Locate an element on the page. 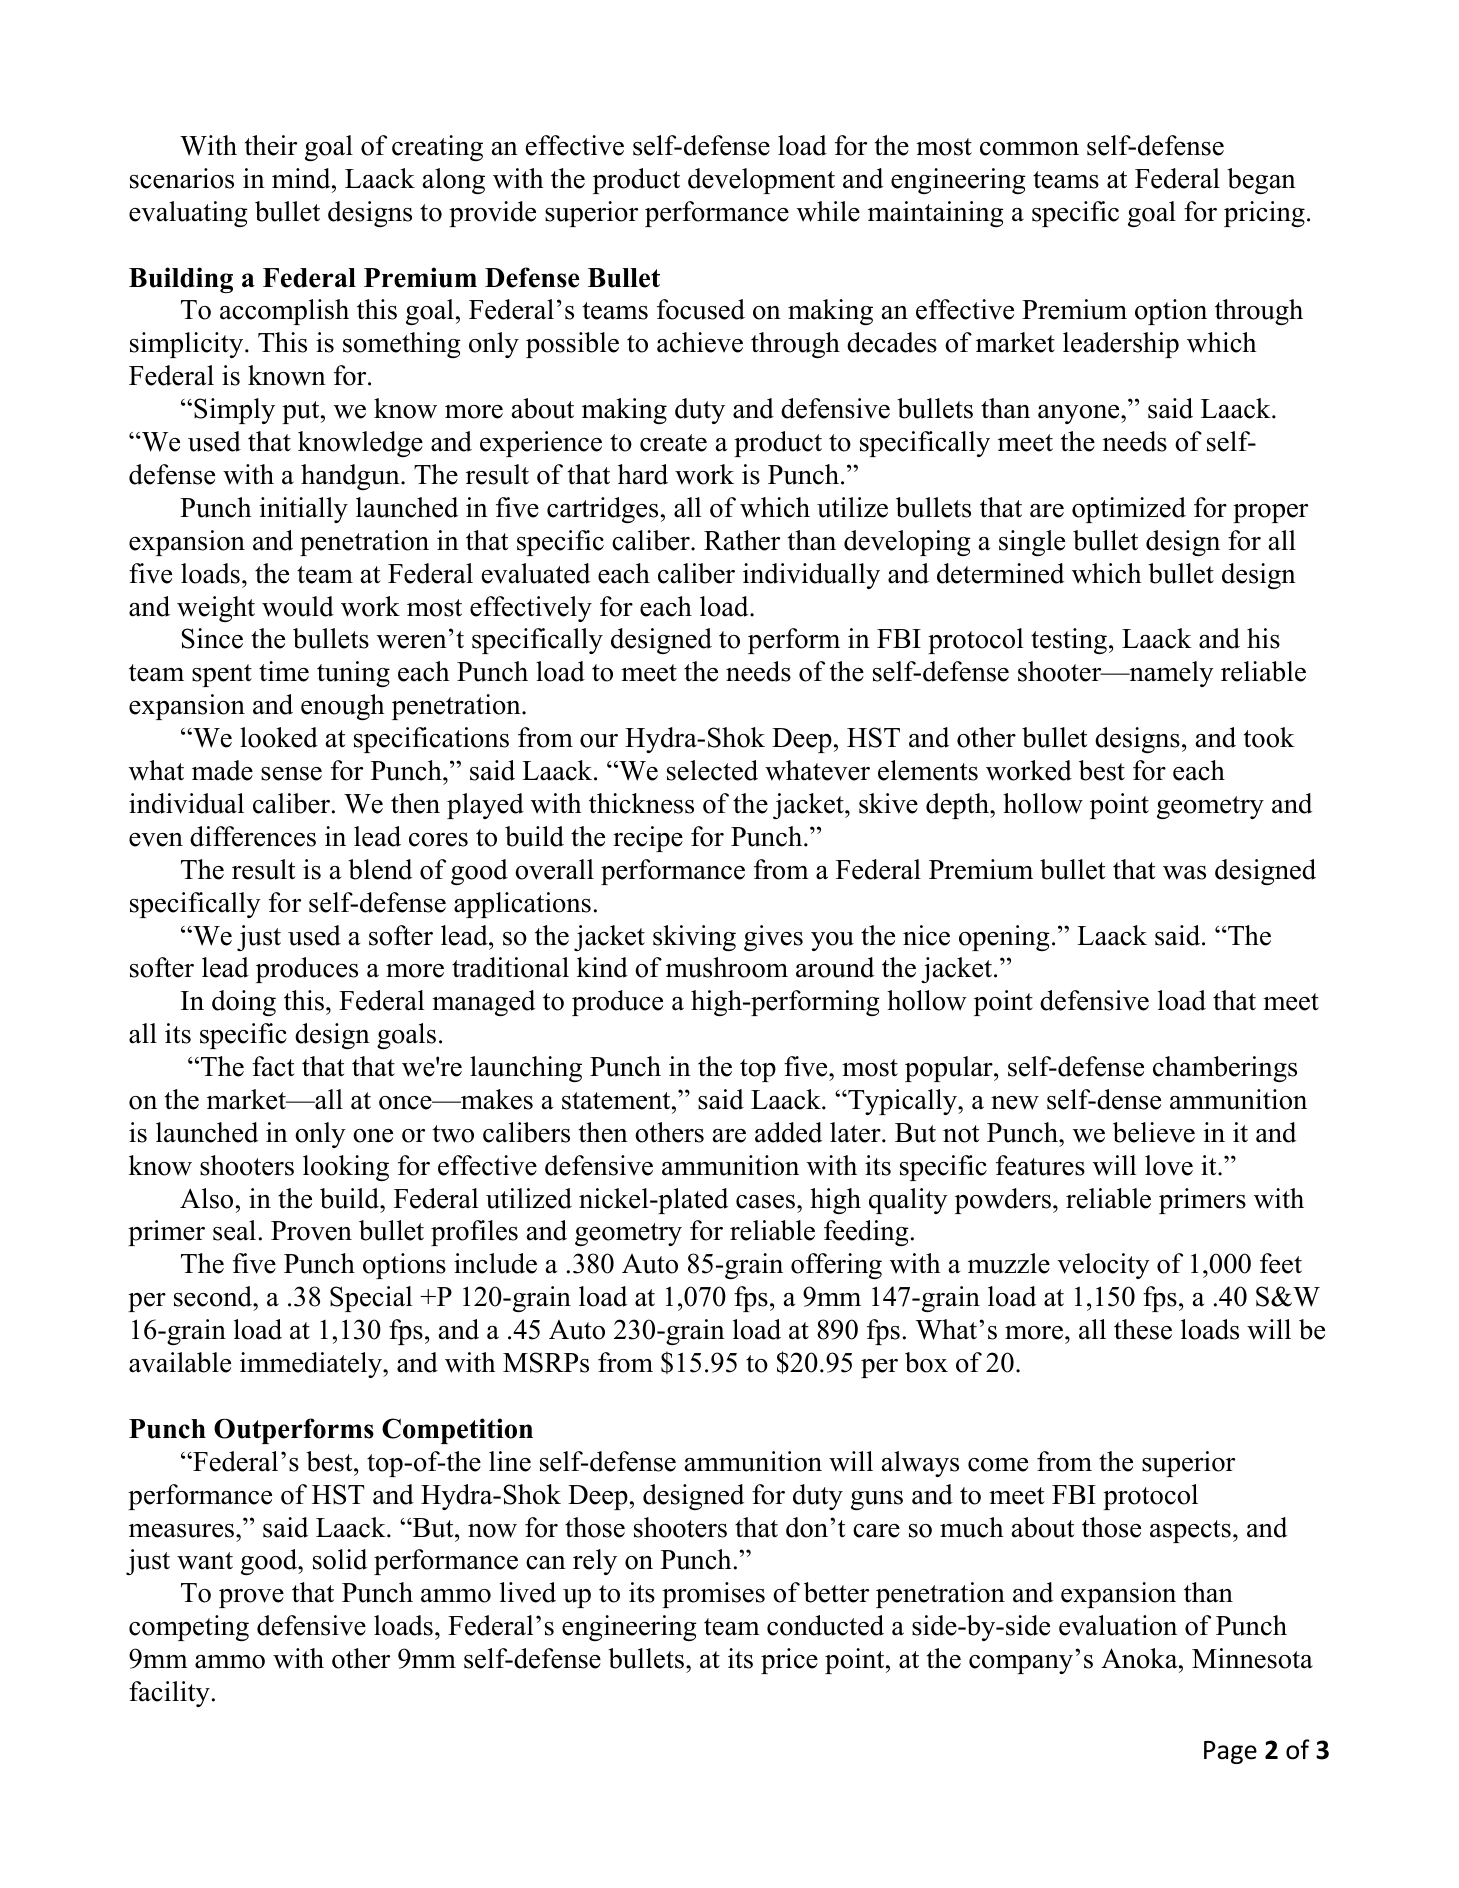 Image resolution: width=1459 pixels, height=1888 pixels. would is located at coordinates (298, 606).
